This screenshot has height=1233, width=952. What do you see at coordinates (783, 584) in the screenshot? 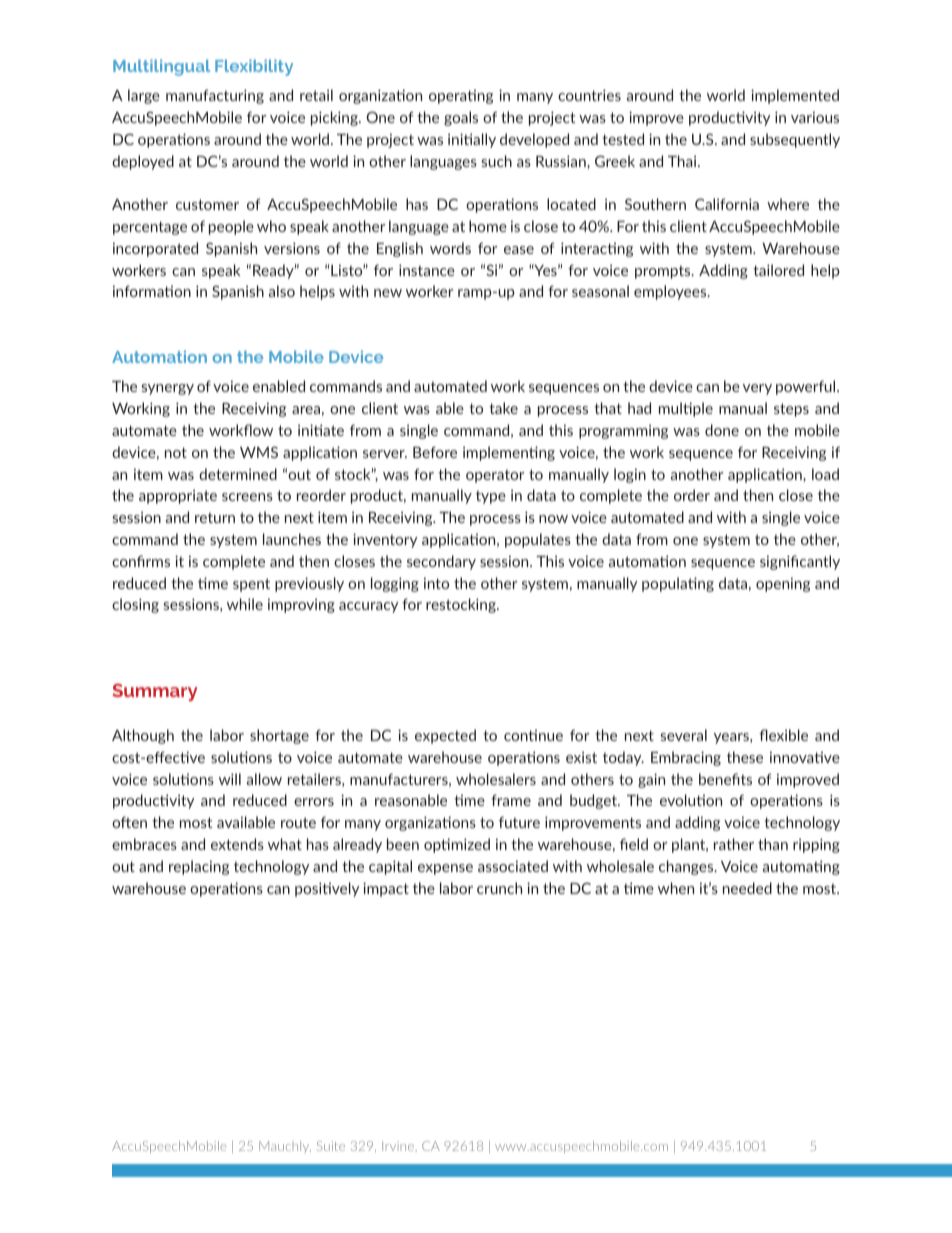
I see `opening` at bounding box center [783, 584].
